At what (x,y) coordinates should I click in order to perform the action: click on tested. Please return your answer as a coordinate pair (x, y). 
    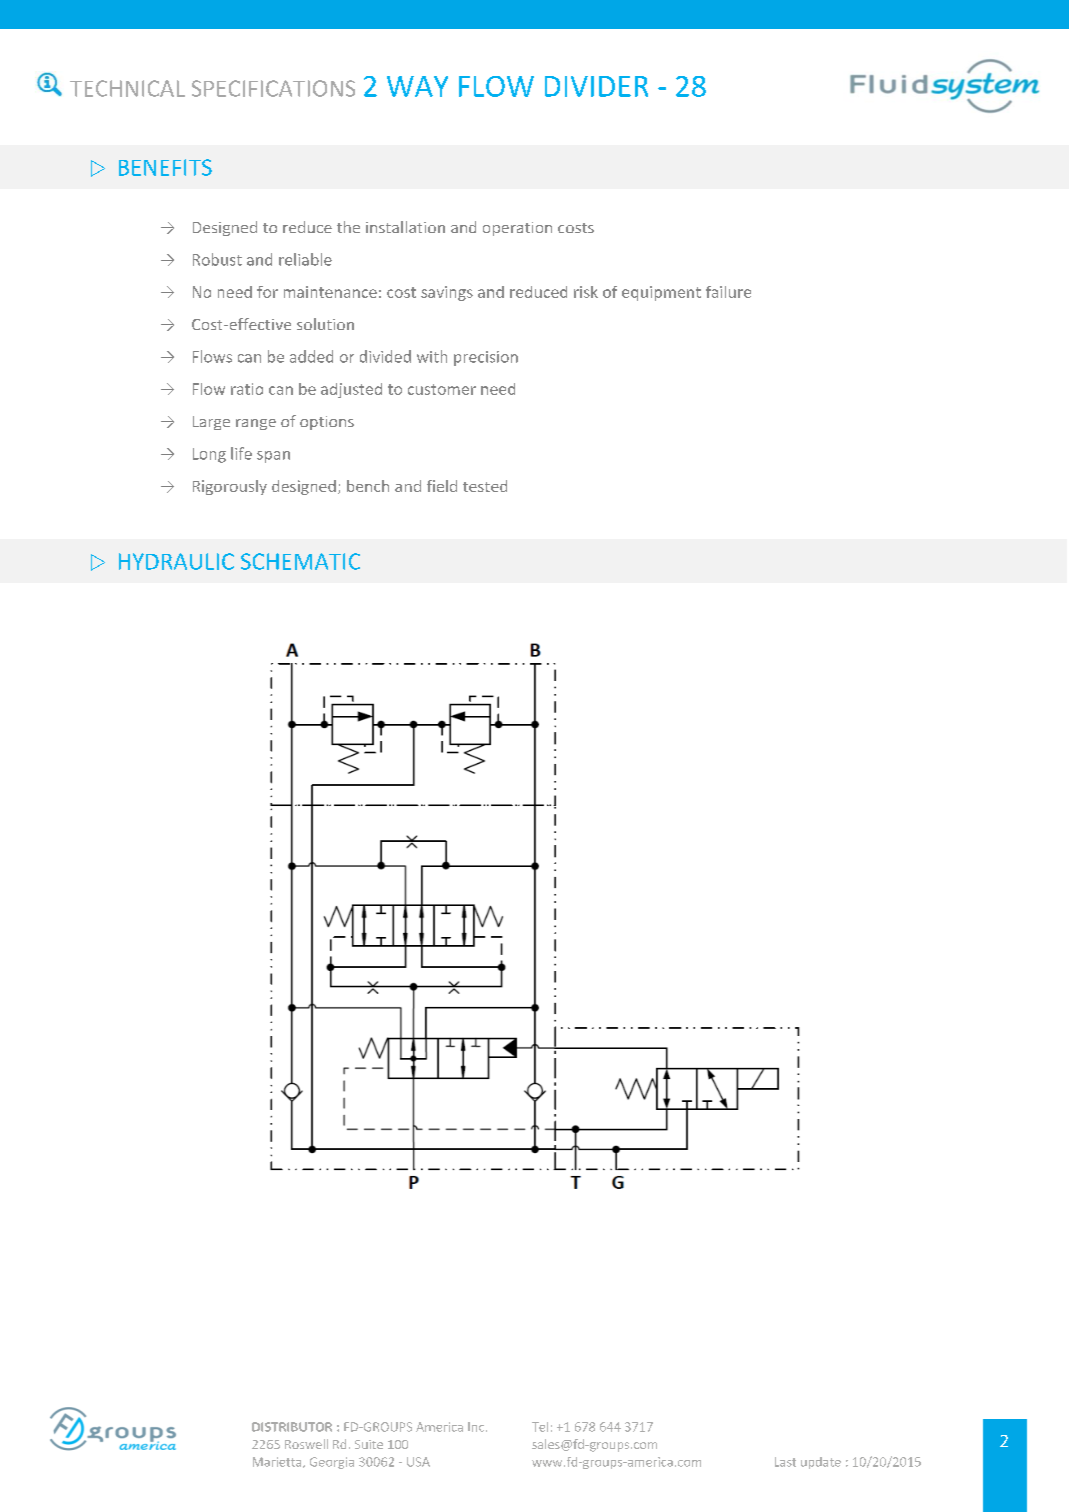
    Looking at the image, I should click on (485, 486).
